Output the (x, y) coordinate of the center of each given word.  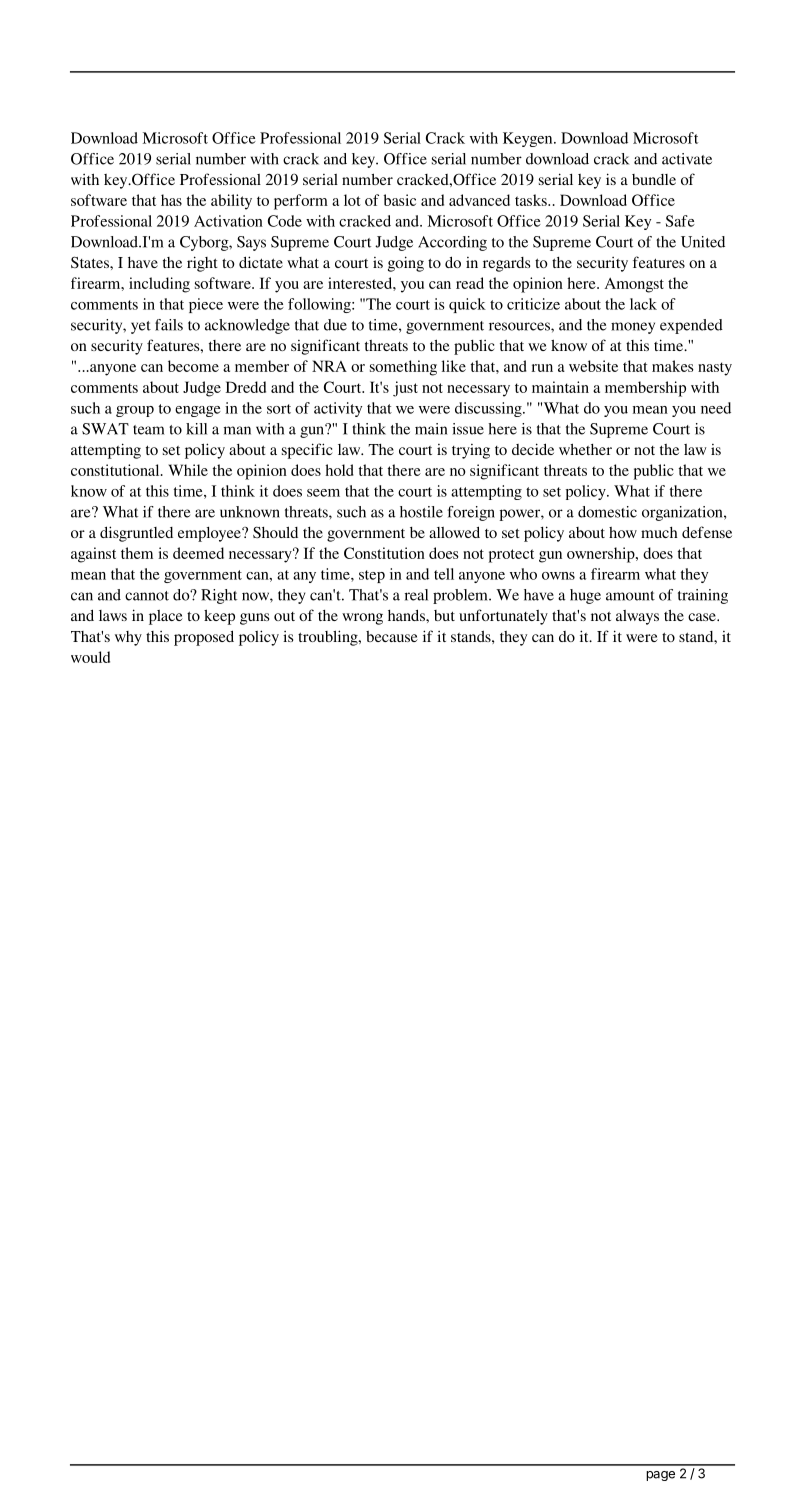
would (90, 657)
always (637, 617)
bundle (654, 179)
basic (399, 200)
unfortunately (503, 617)
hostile (421, 512)
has (171, 200)
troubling (329, 638)
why (128, 638)
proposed (204, 638)
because (392, 636)
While (188, 470)
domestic (607, 512)
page (660, 1476)
